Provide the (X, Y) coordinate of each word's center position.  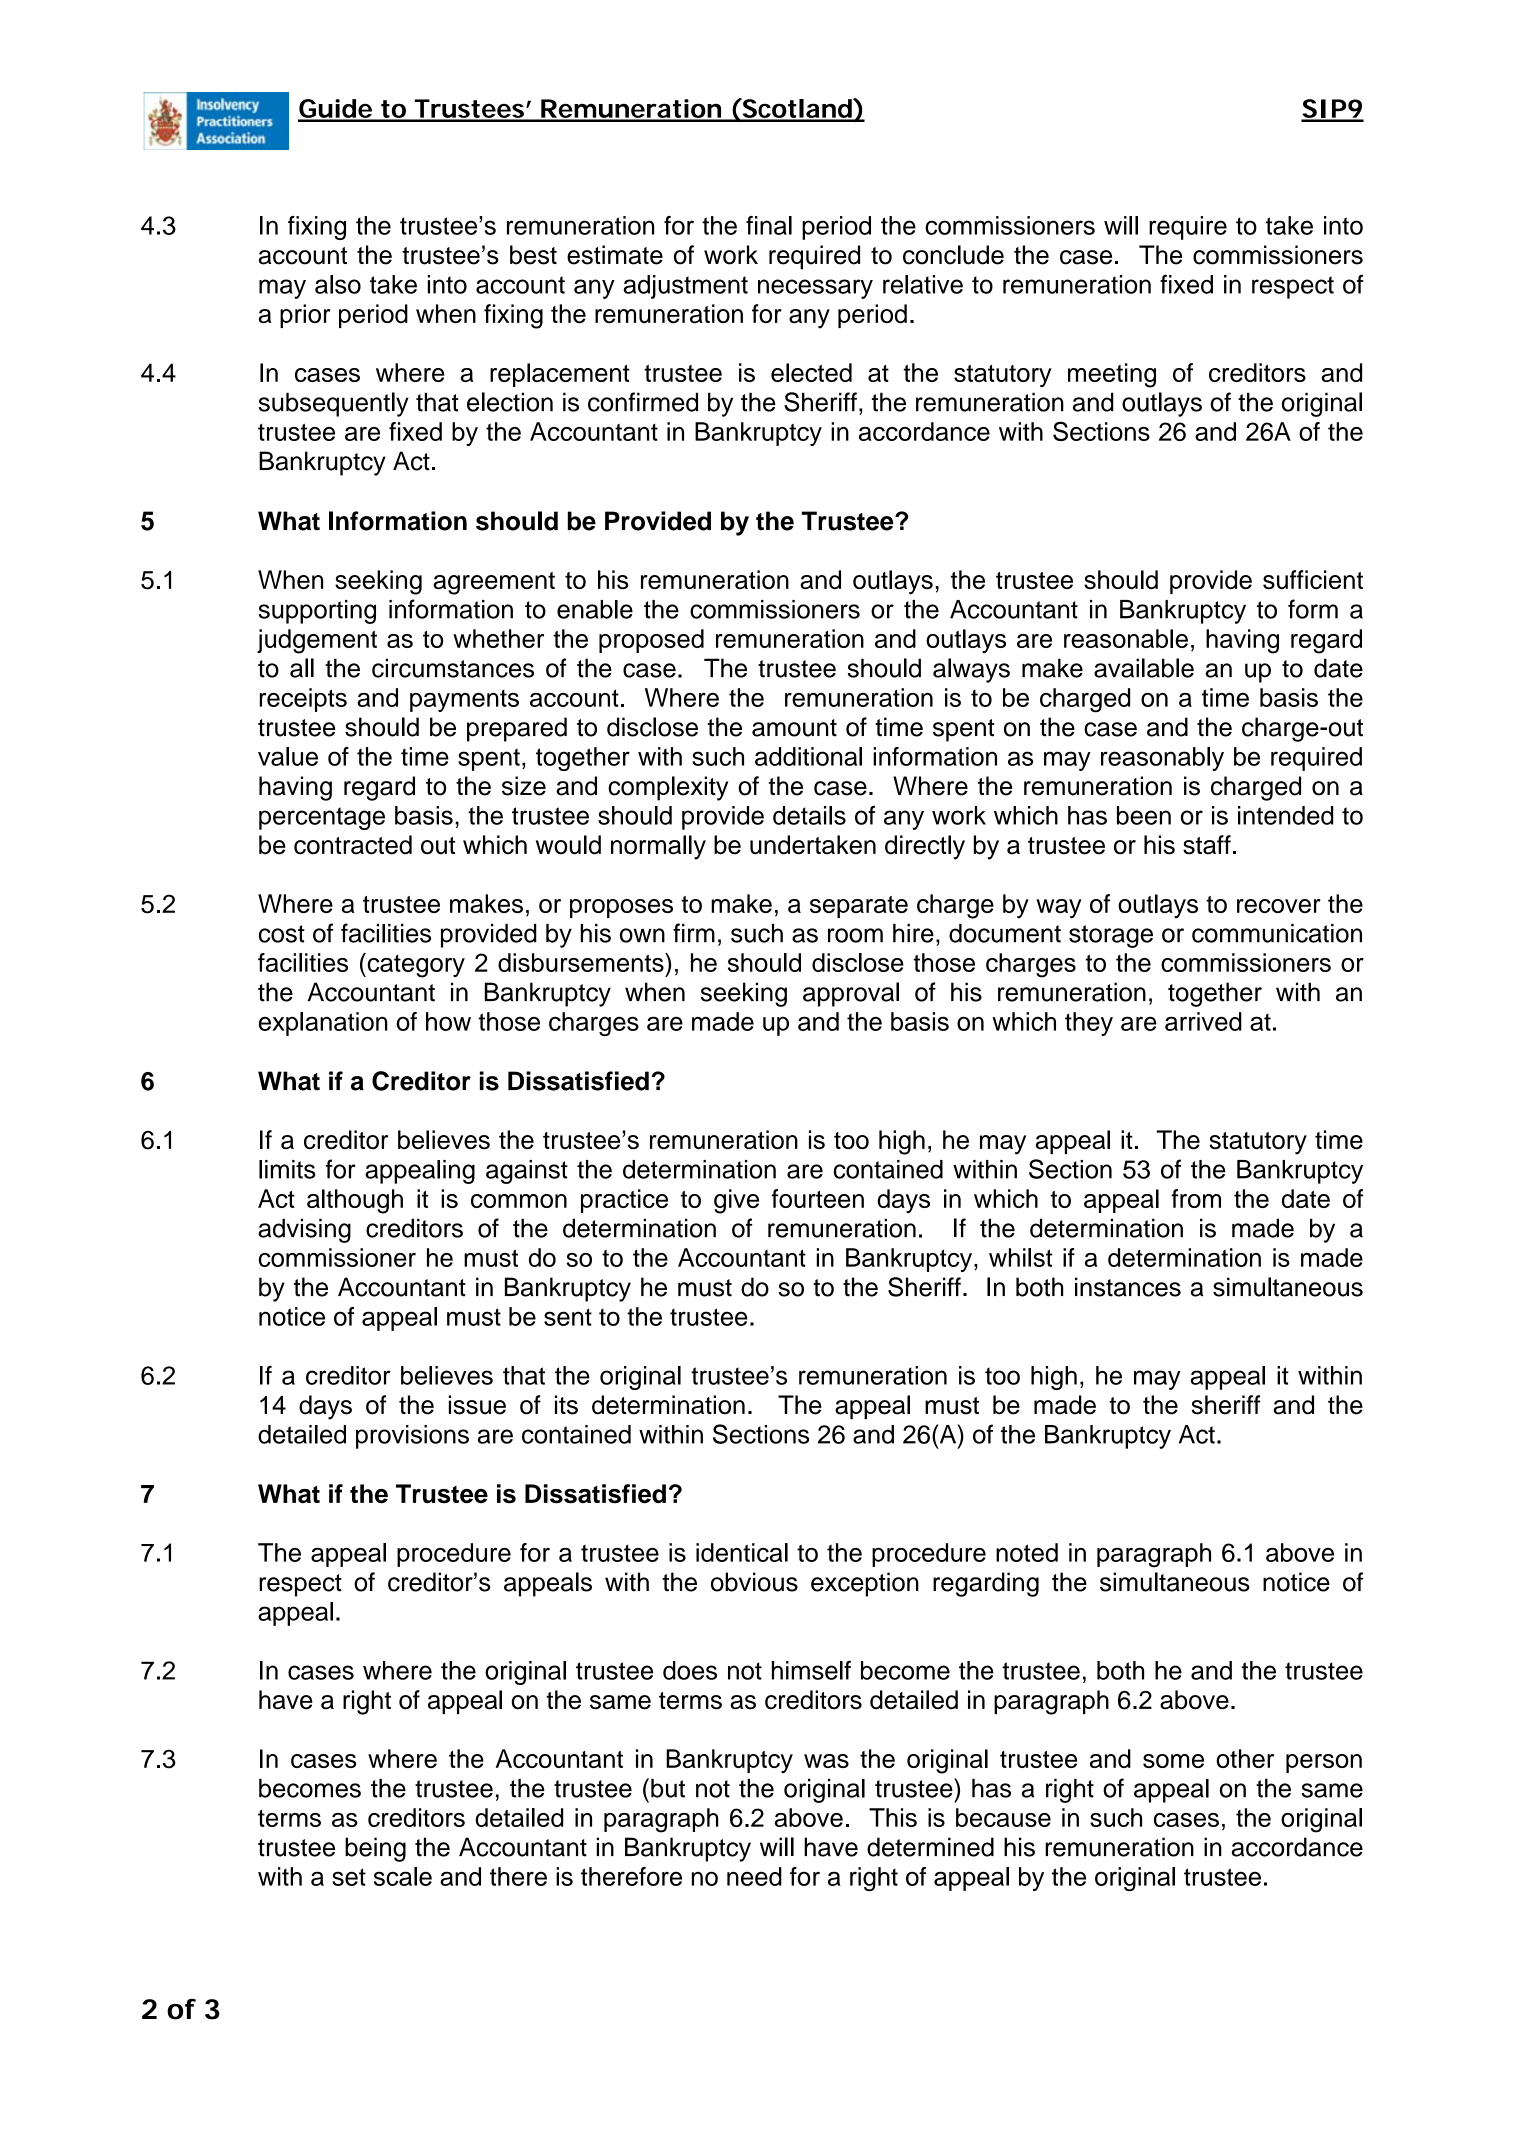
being (375, 1849)
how (448, 1021)
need (754, 1876)
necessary (815, 289)
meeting (1112, 375)
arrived (1203, 1021)
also (338, 284)
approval (851, 994)
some (1173, 1761)
